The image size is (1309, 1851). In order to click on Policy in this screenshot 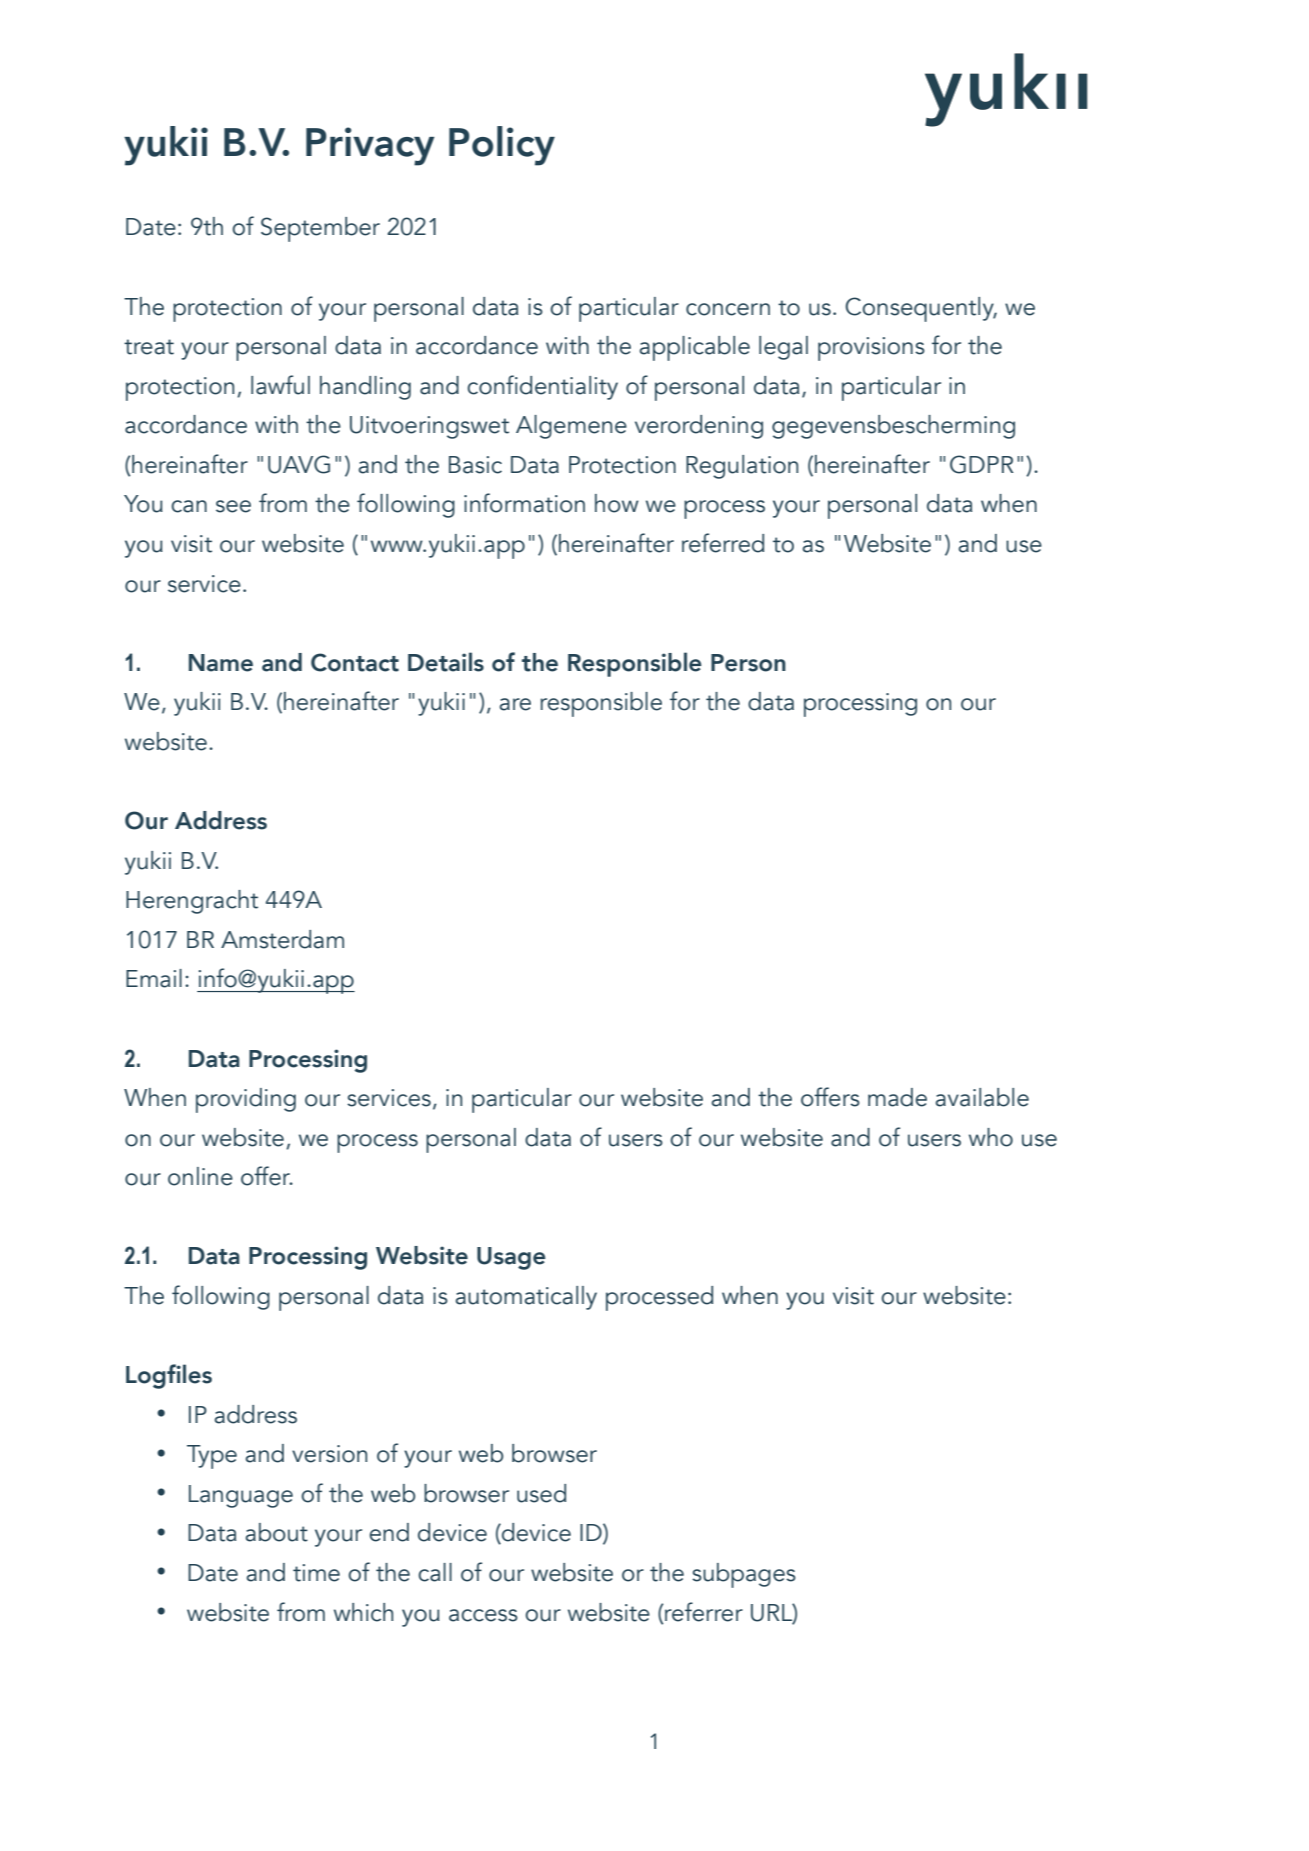, I will do `click(502, 146)`.
